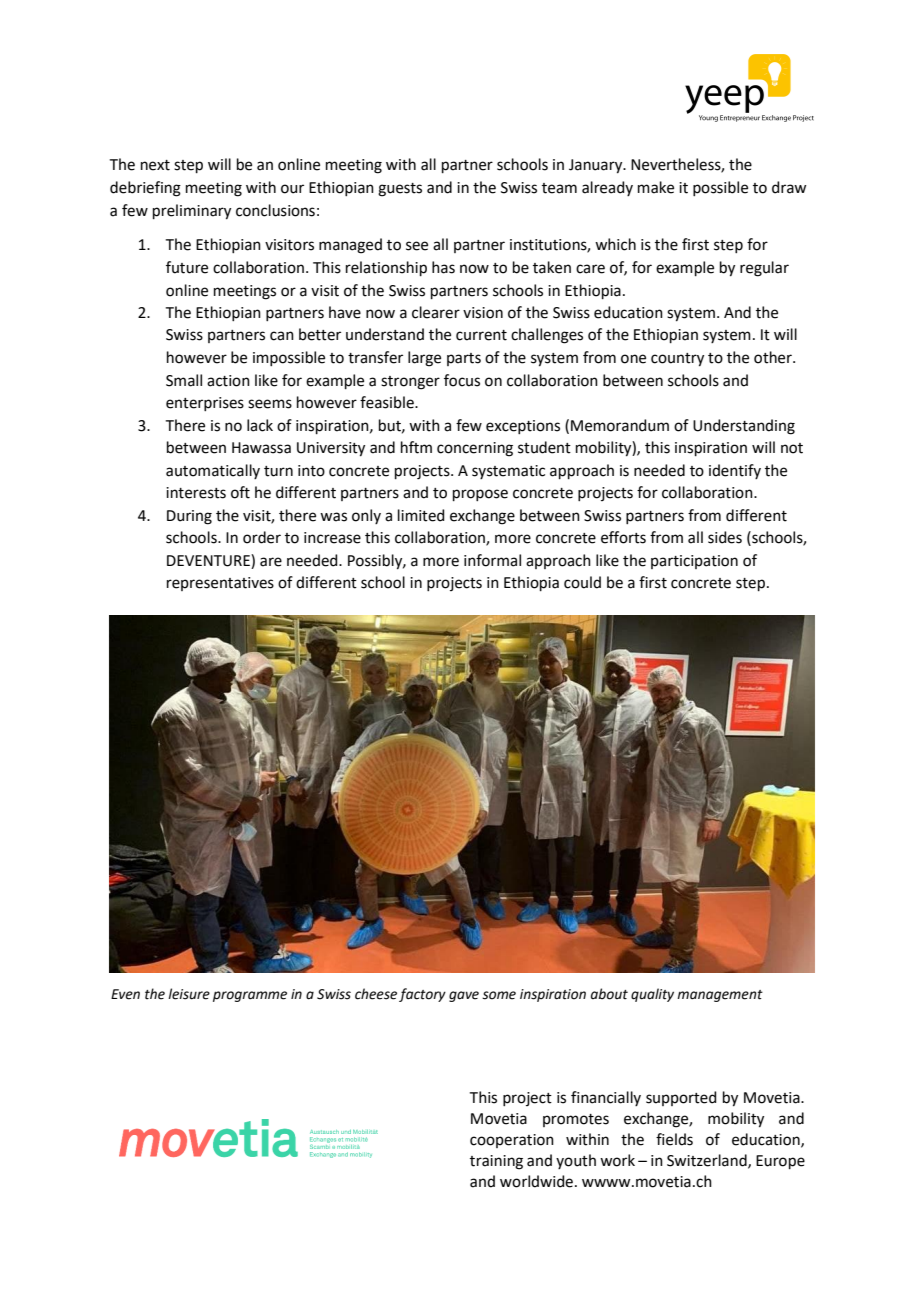 Image resolution: width=924 pixels, height=1308 pixels. What do you see at coordinates (496, 1162) in the screenshot?
I see `training` at bounding box center [496, 1162].
